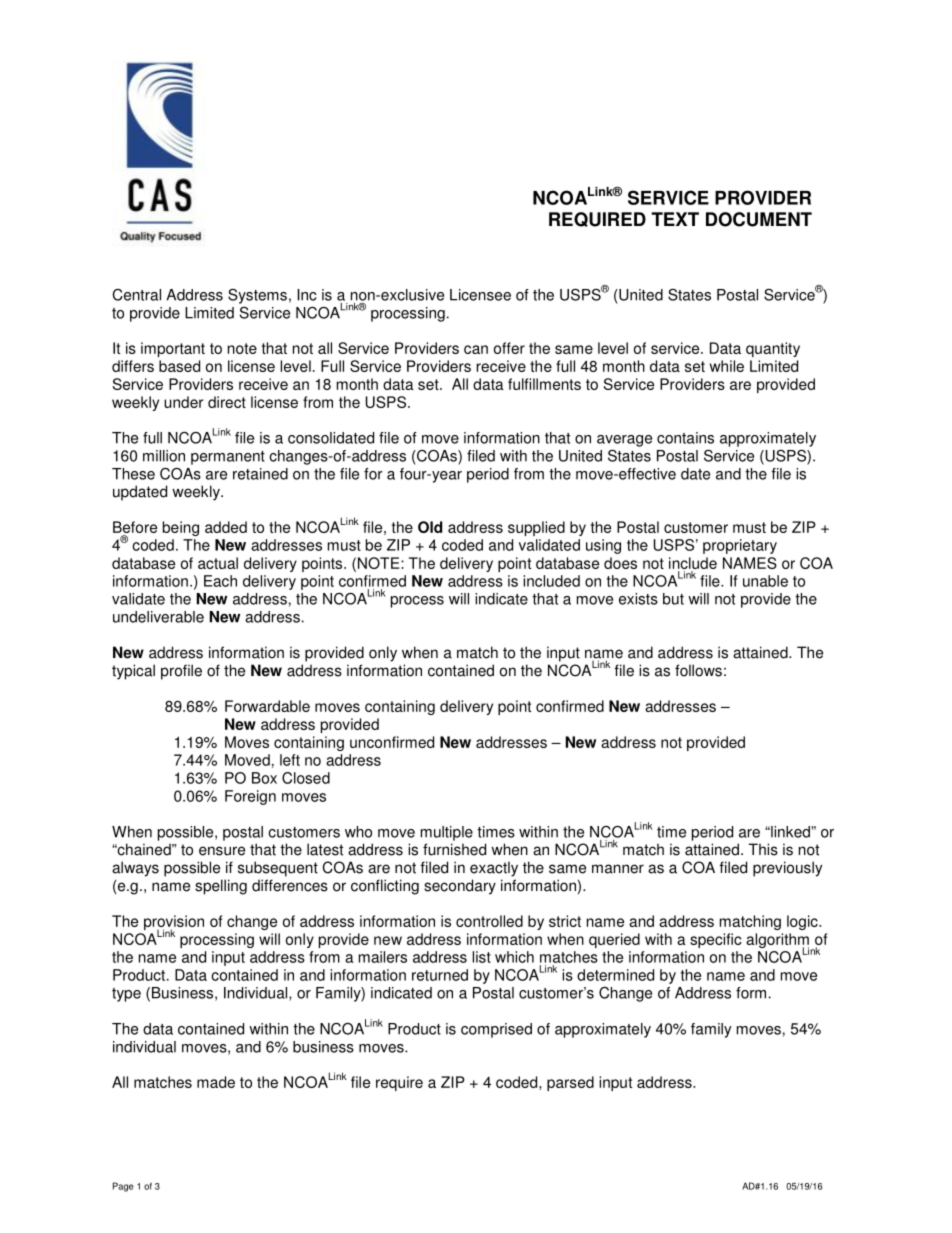  I want to click on multiple, so click(447, 833).
